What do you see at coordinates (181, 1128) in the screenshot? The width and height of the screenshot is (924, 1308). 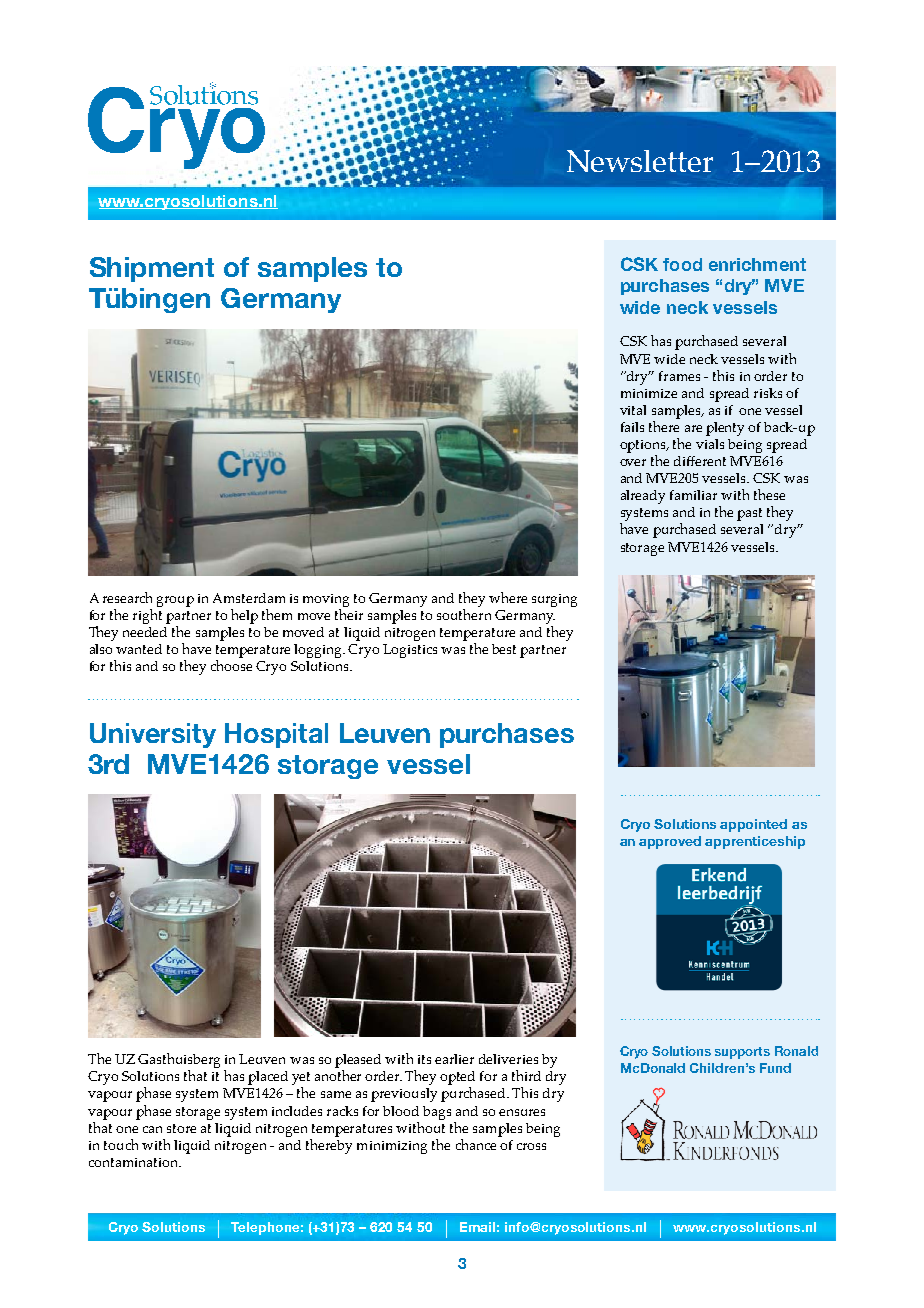 I see `store` at bounding box center [181, 1128].
